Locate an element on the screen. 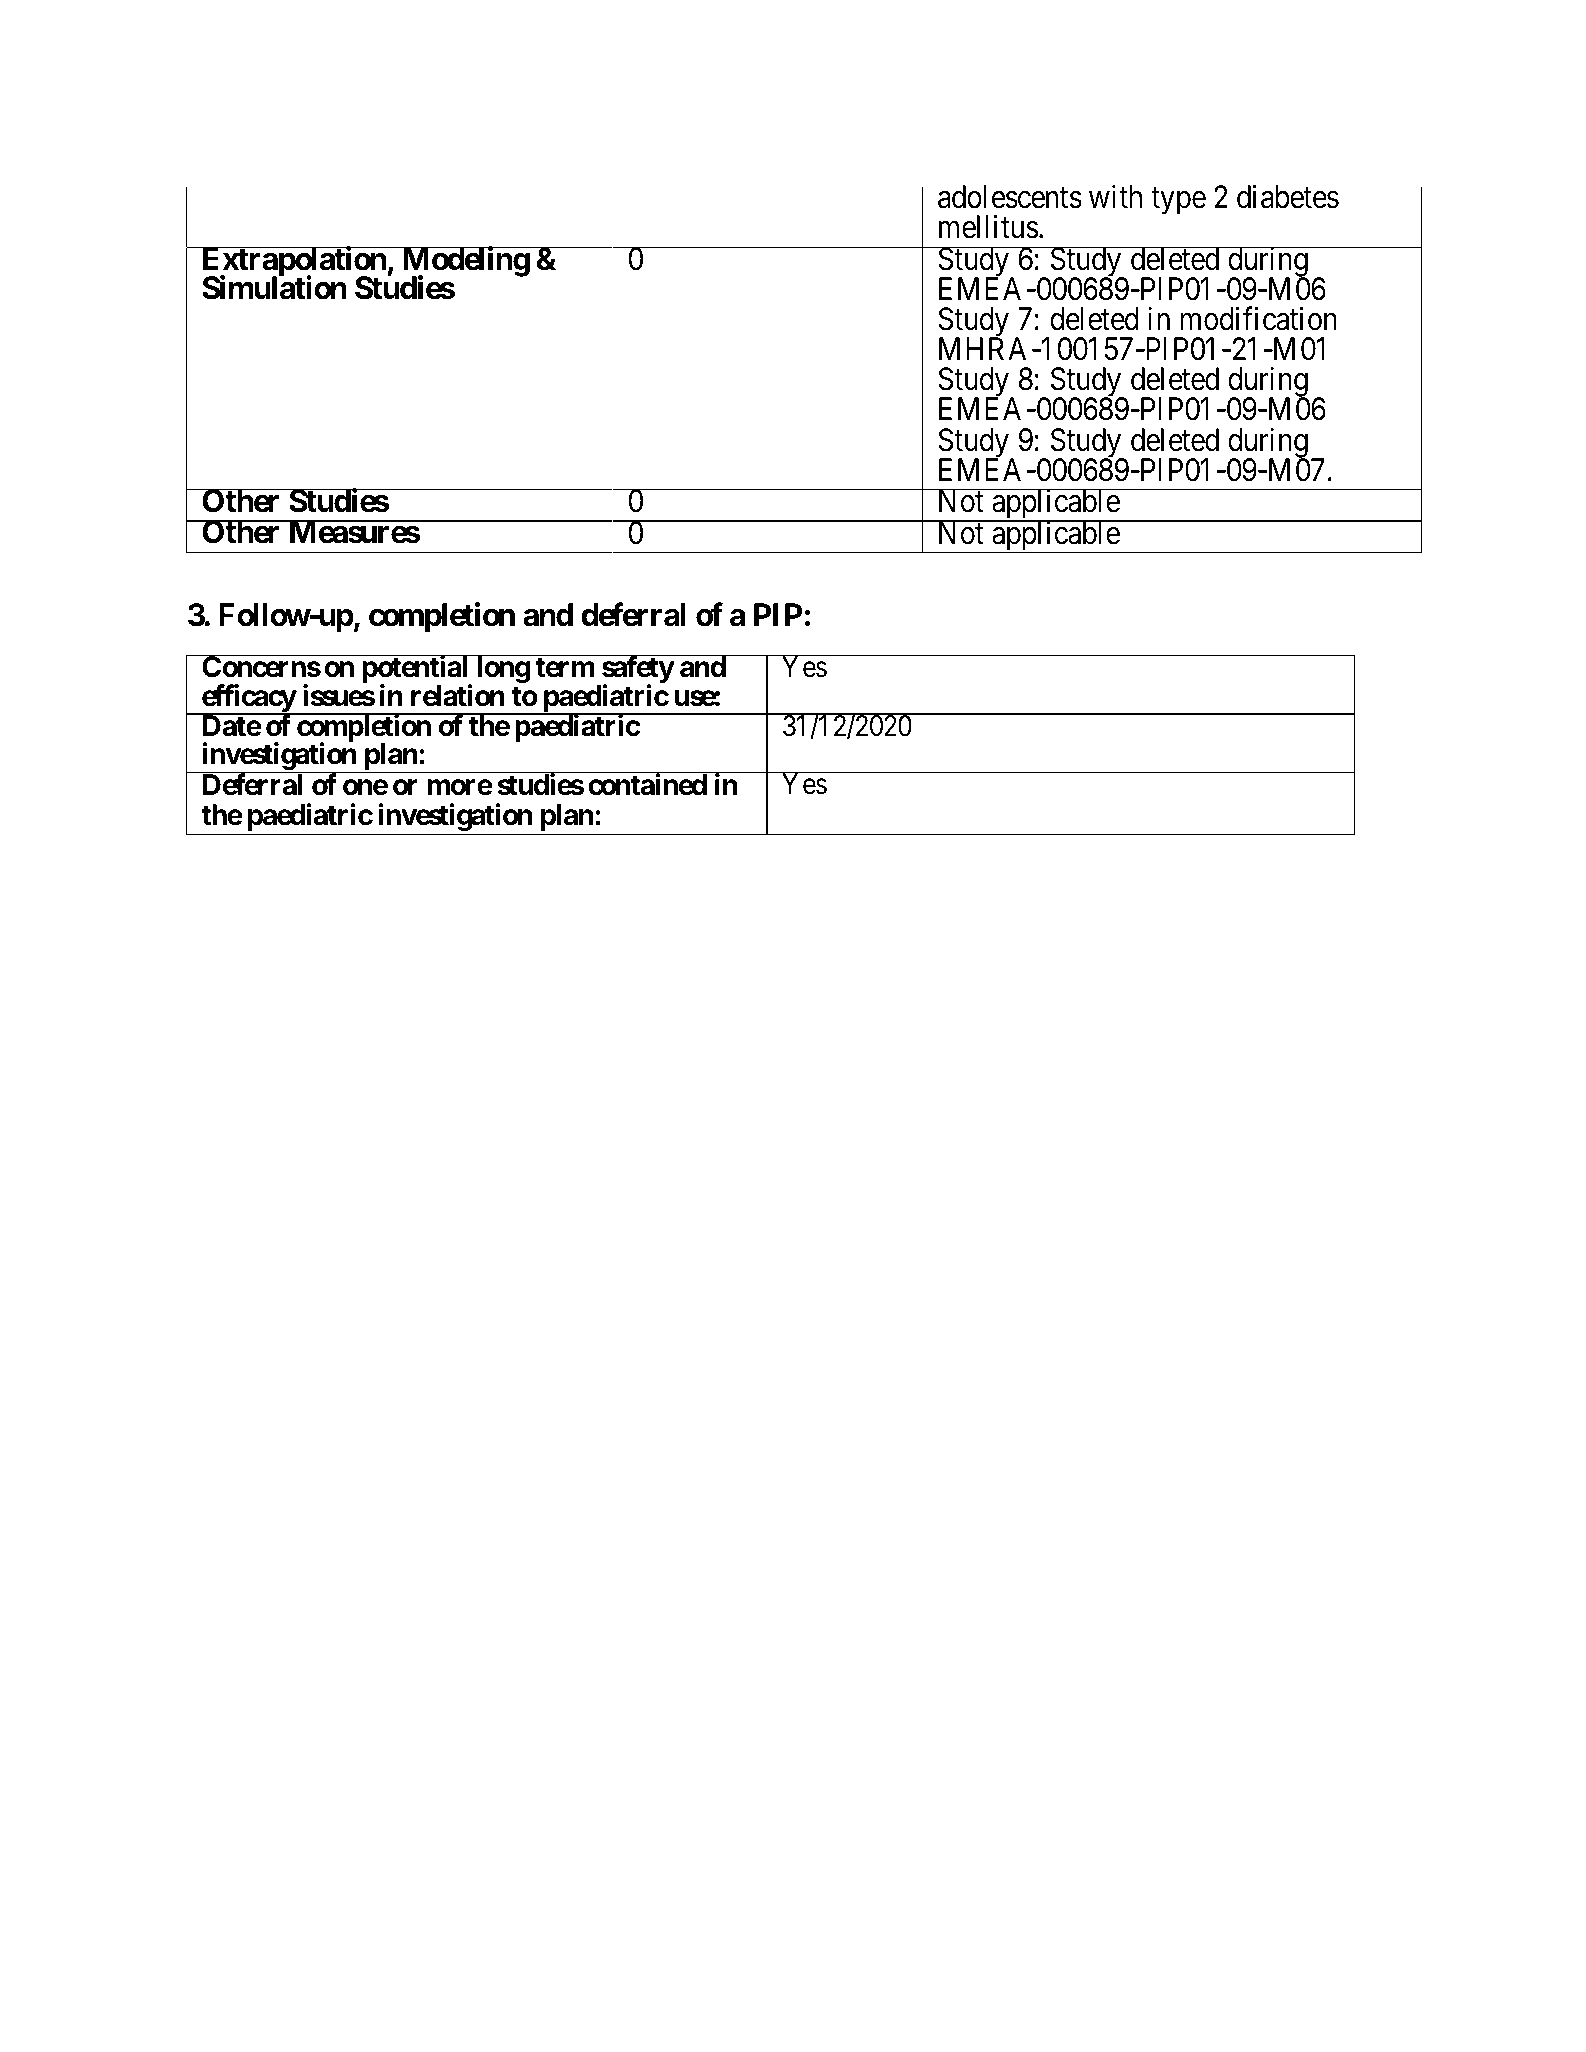 Image resolution: width=1586 pixels, height=2052 pixels. term is located at coordinates (565, 667).
